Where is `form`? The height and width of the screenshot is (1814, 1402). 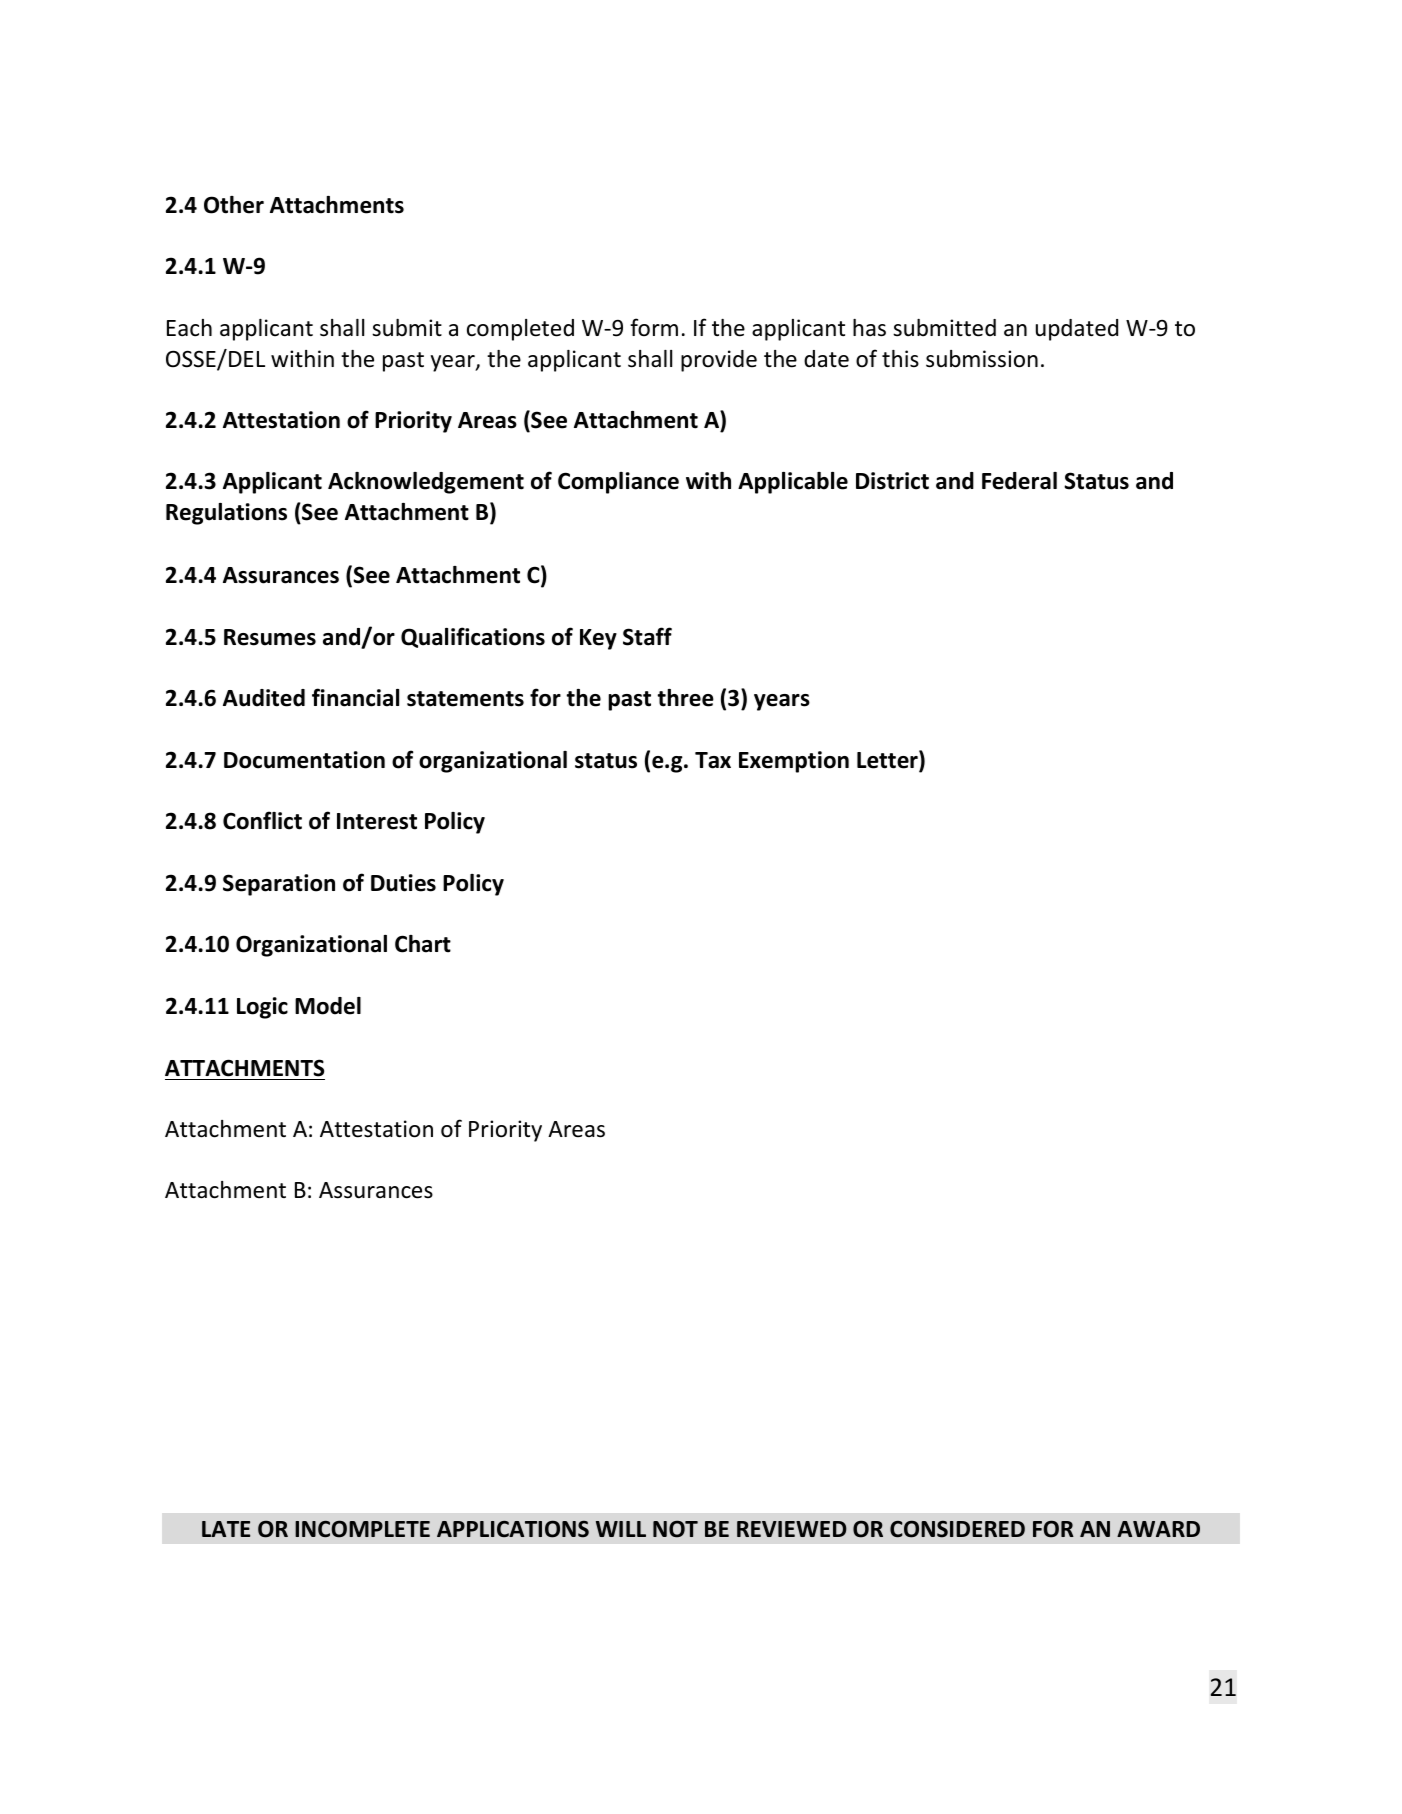 form is located at coordinates (654, 327).
